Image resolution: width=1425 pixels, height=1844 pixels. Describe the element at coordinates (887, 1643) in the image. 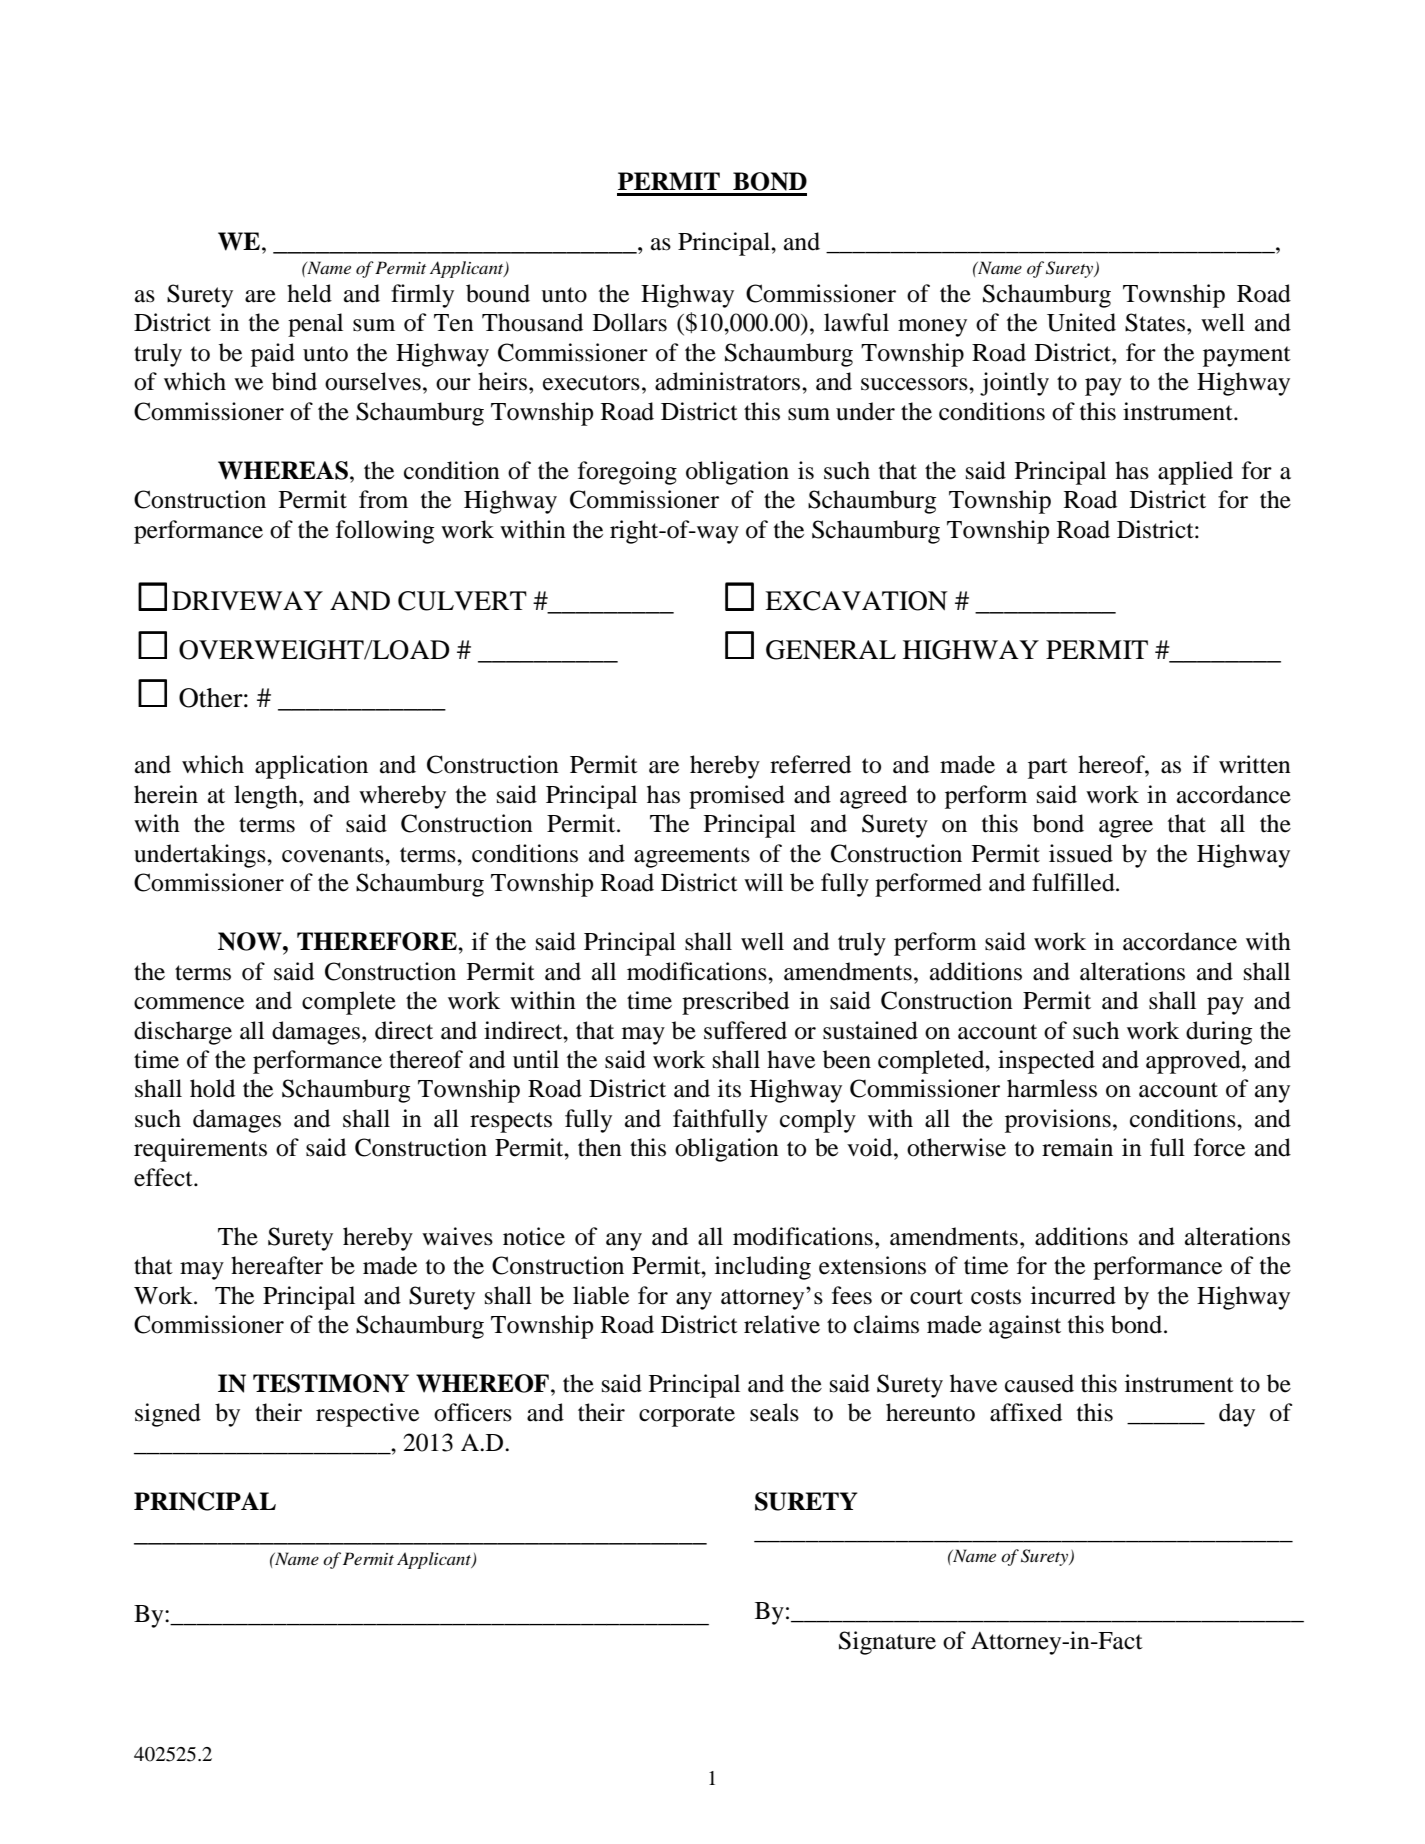

I see `Signature` at that location.
